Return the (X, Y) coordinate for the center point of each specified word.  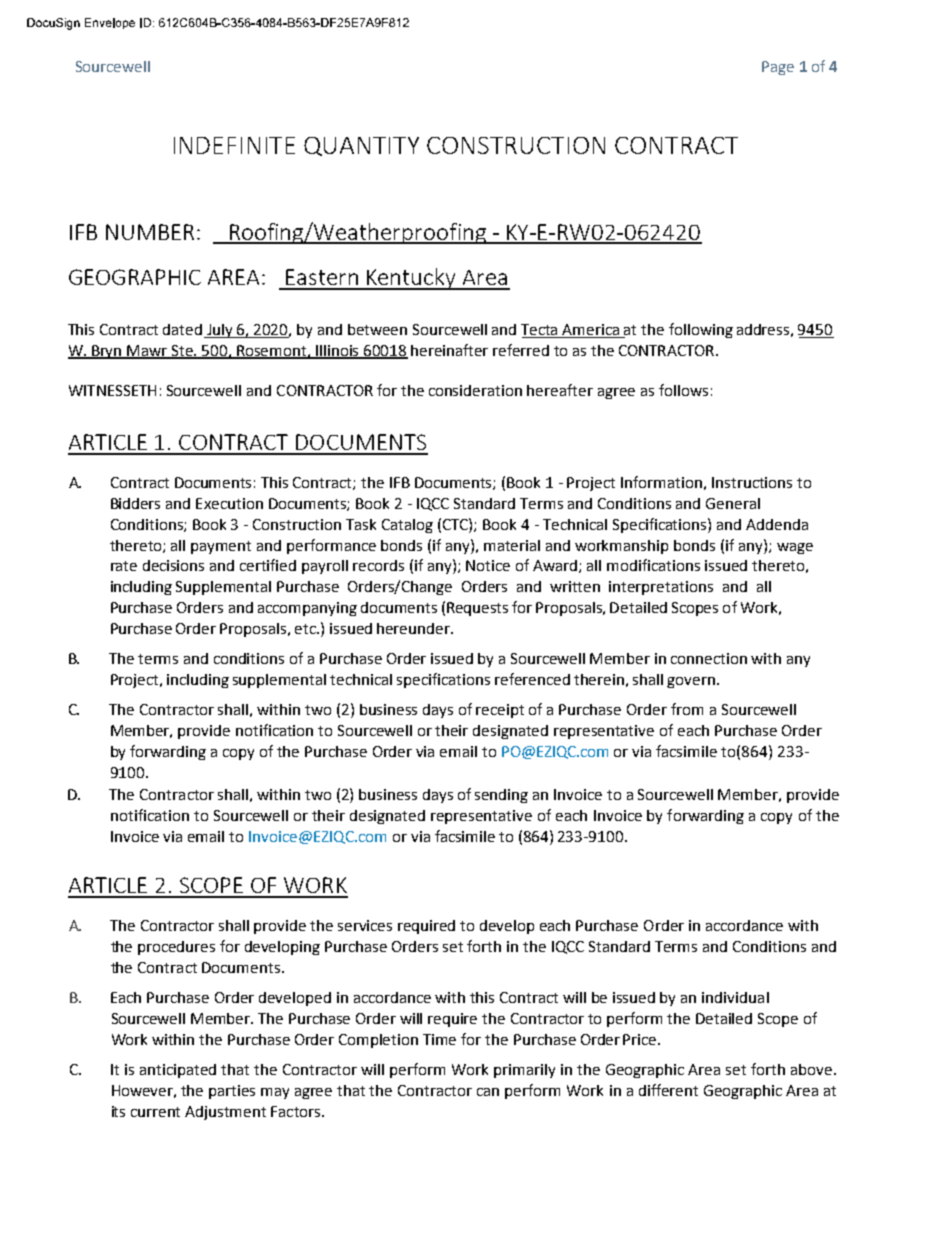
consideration (475, 390)
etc (307, 629)
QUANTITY (361, 146)
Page (778, 68)
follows (683, 390)
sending (501, 796)
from (687, 709)
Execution (229, 503)
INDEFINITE (234, 145)
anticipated (178, 1071)
